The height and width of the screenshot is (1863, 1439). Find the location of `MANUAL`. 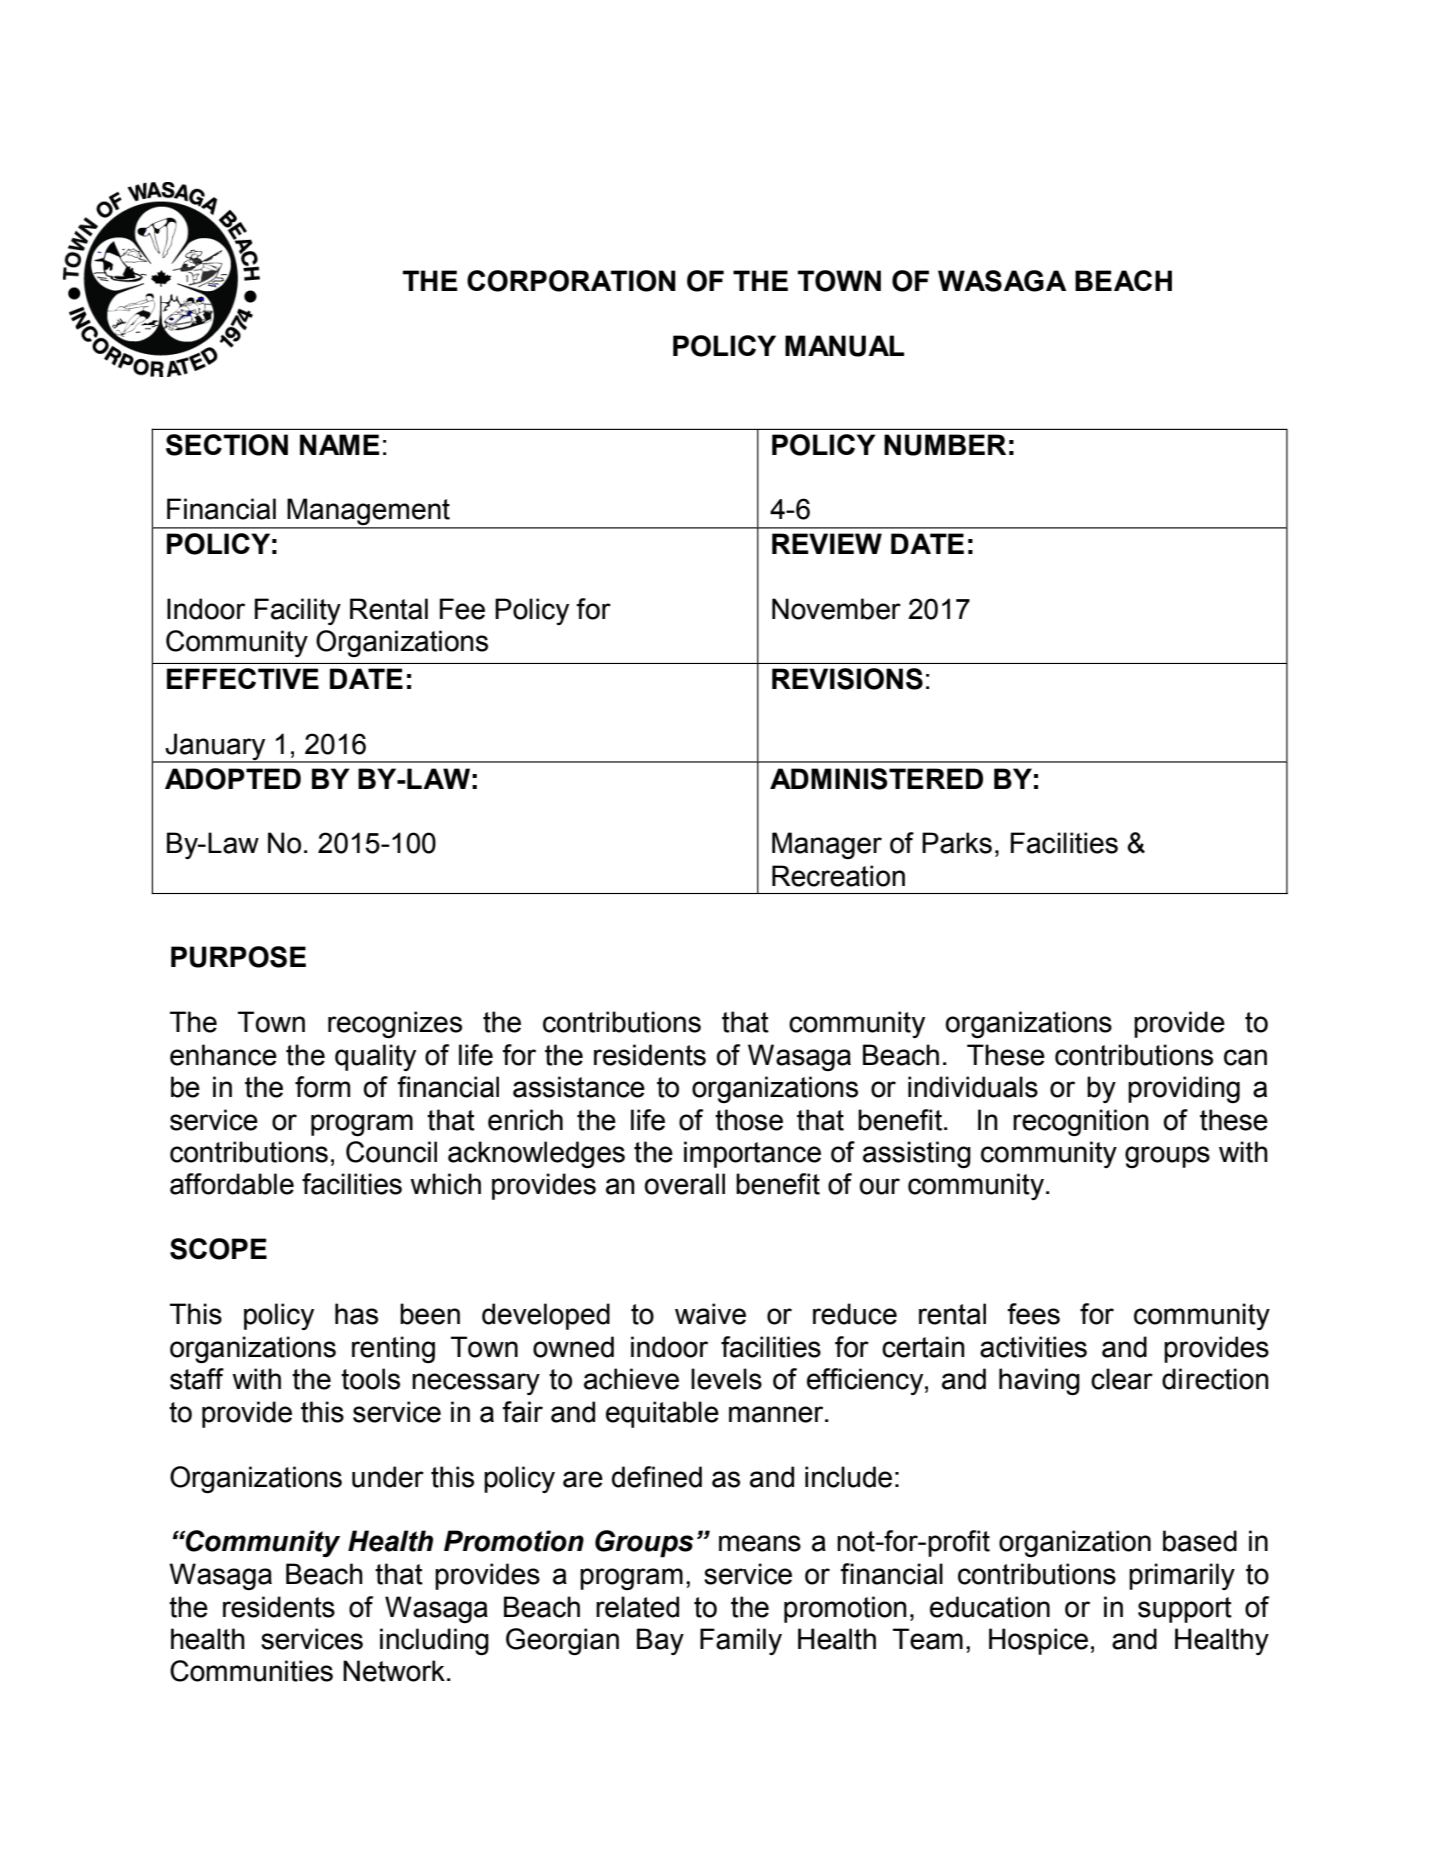

MANUAL is located at coordinates (844, 346).
